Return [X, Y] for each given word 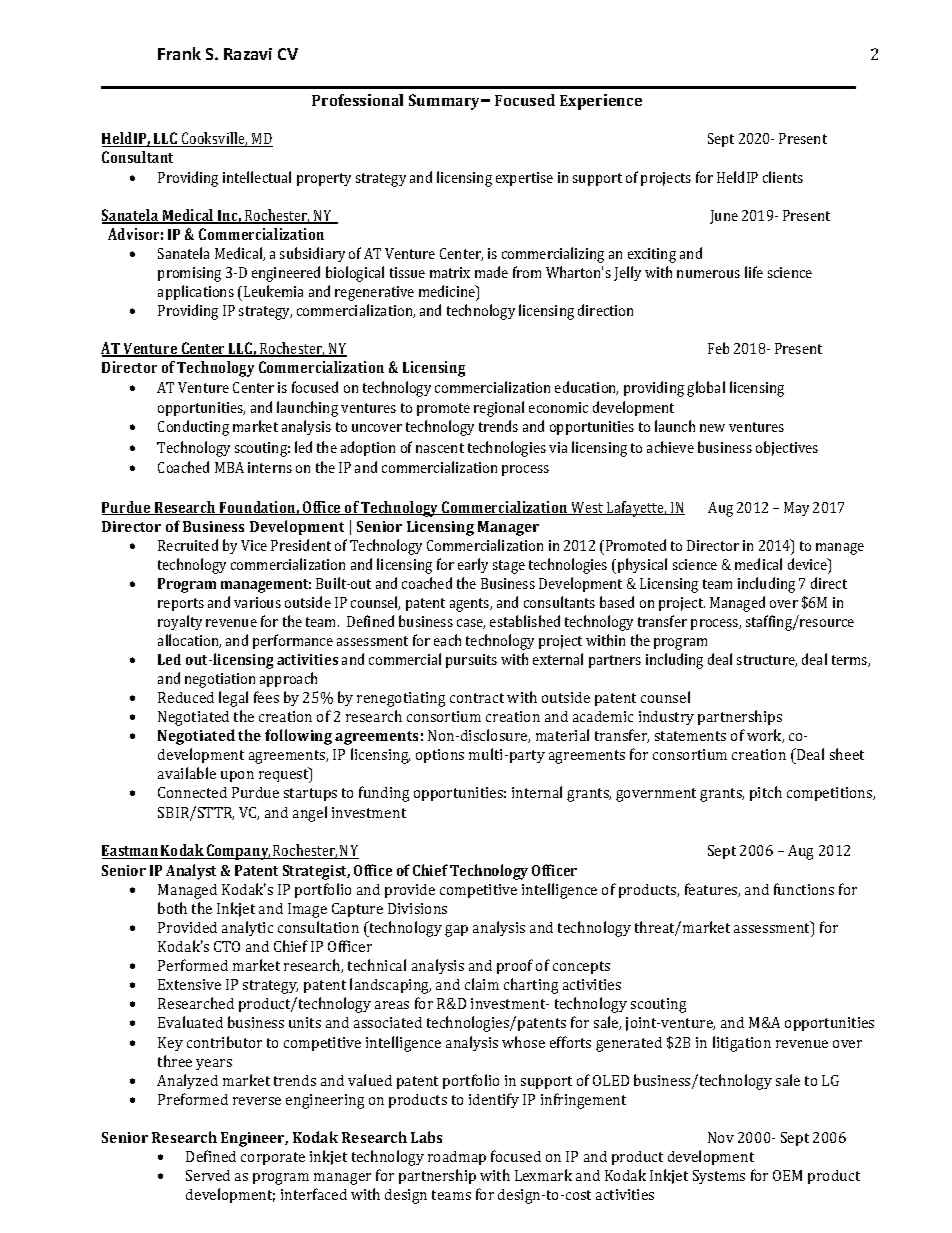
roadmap [457, 1158]
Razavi [248, 54]
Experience [601, 102]
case [471, 624]
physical [641, 566]
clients [783, 177]
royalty [180, 622]
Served [208, 1175]
